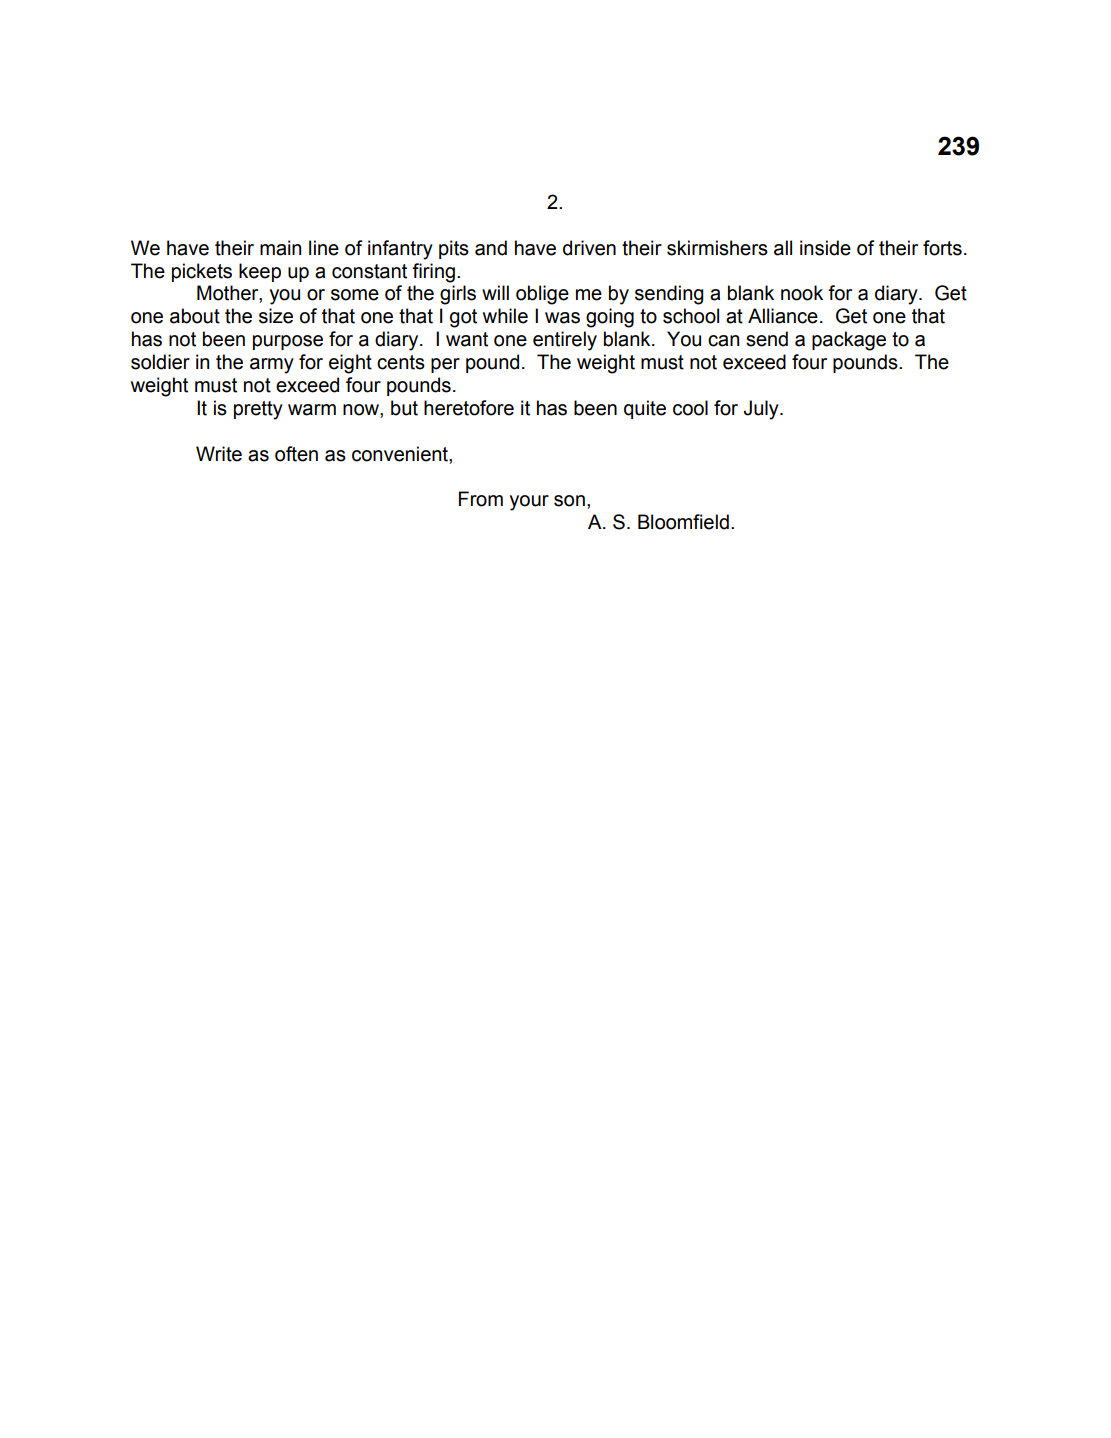 The height and width of the image is (1438, 1111). What do you see at coordinates (825, 248) in the image?
I see `inside` at bounding box center [825, 248].
